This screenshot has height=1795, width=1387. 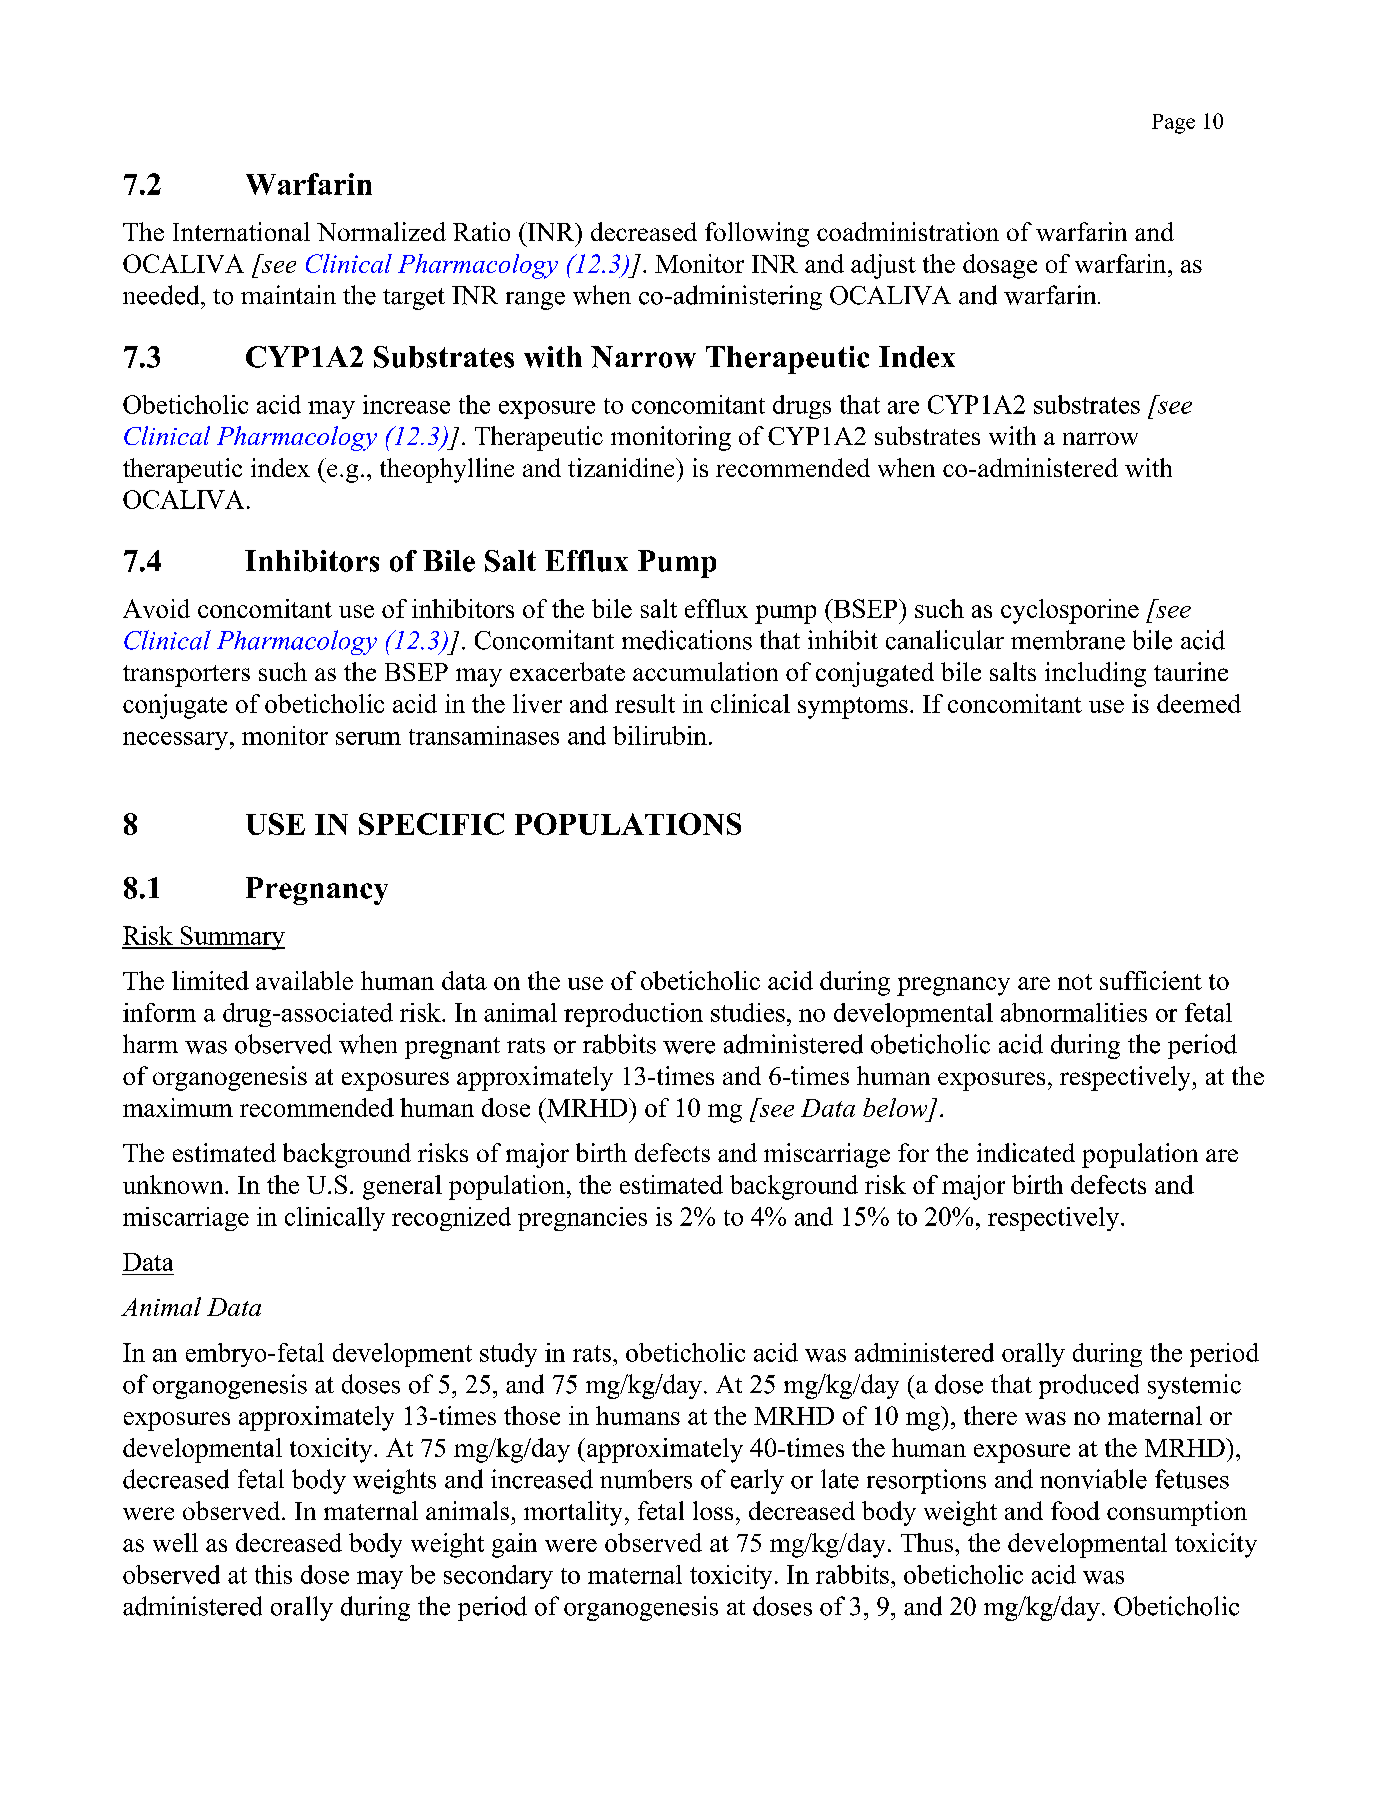 What do you see at coordinates (231, 938) in the screenshot?
I see `Summary` at bounding box center [231, 938].
